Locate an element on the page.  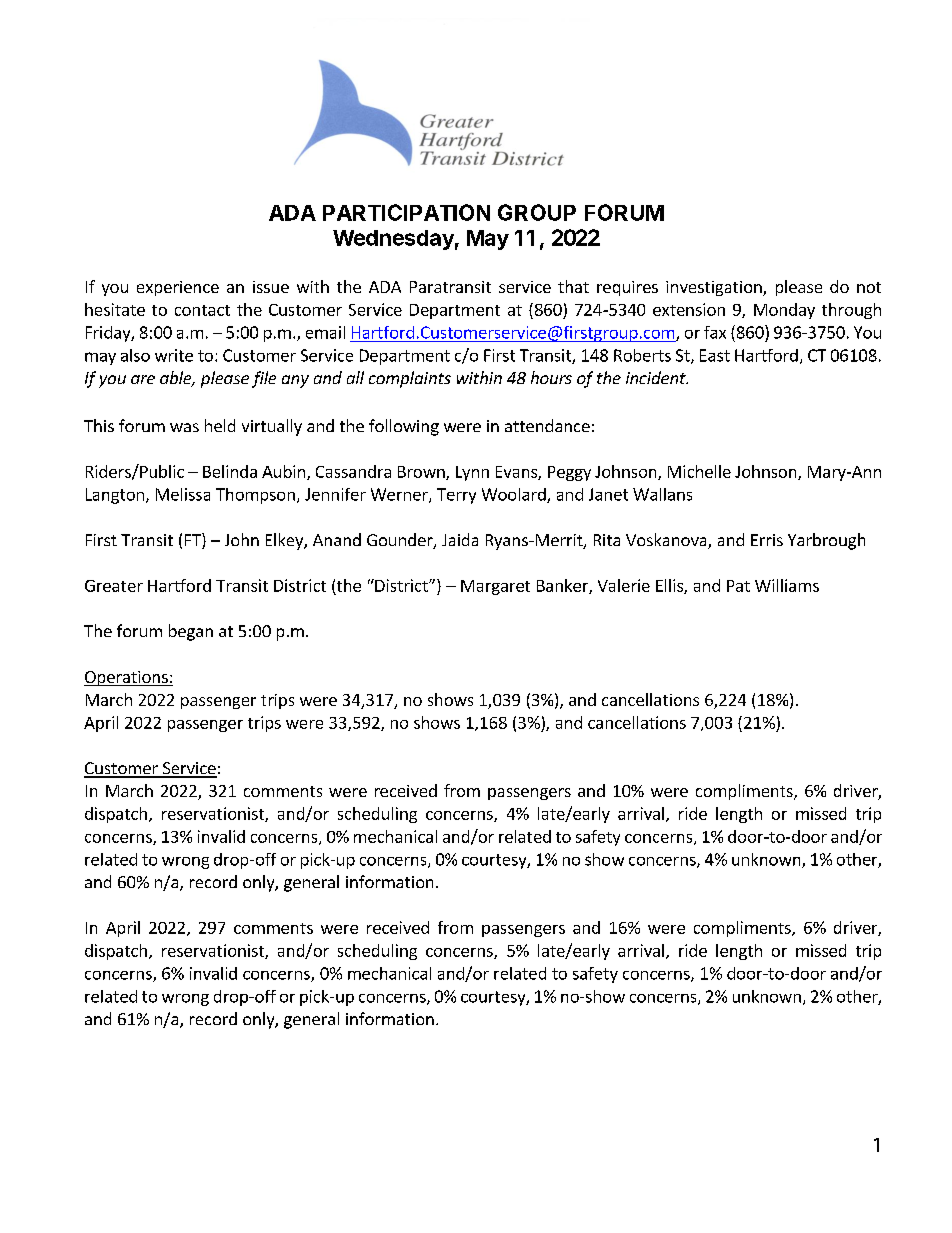
hours is located at coordinates (551, 377).
